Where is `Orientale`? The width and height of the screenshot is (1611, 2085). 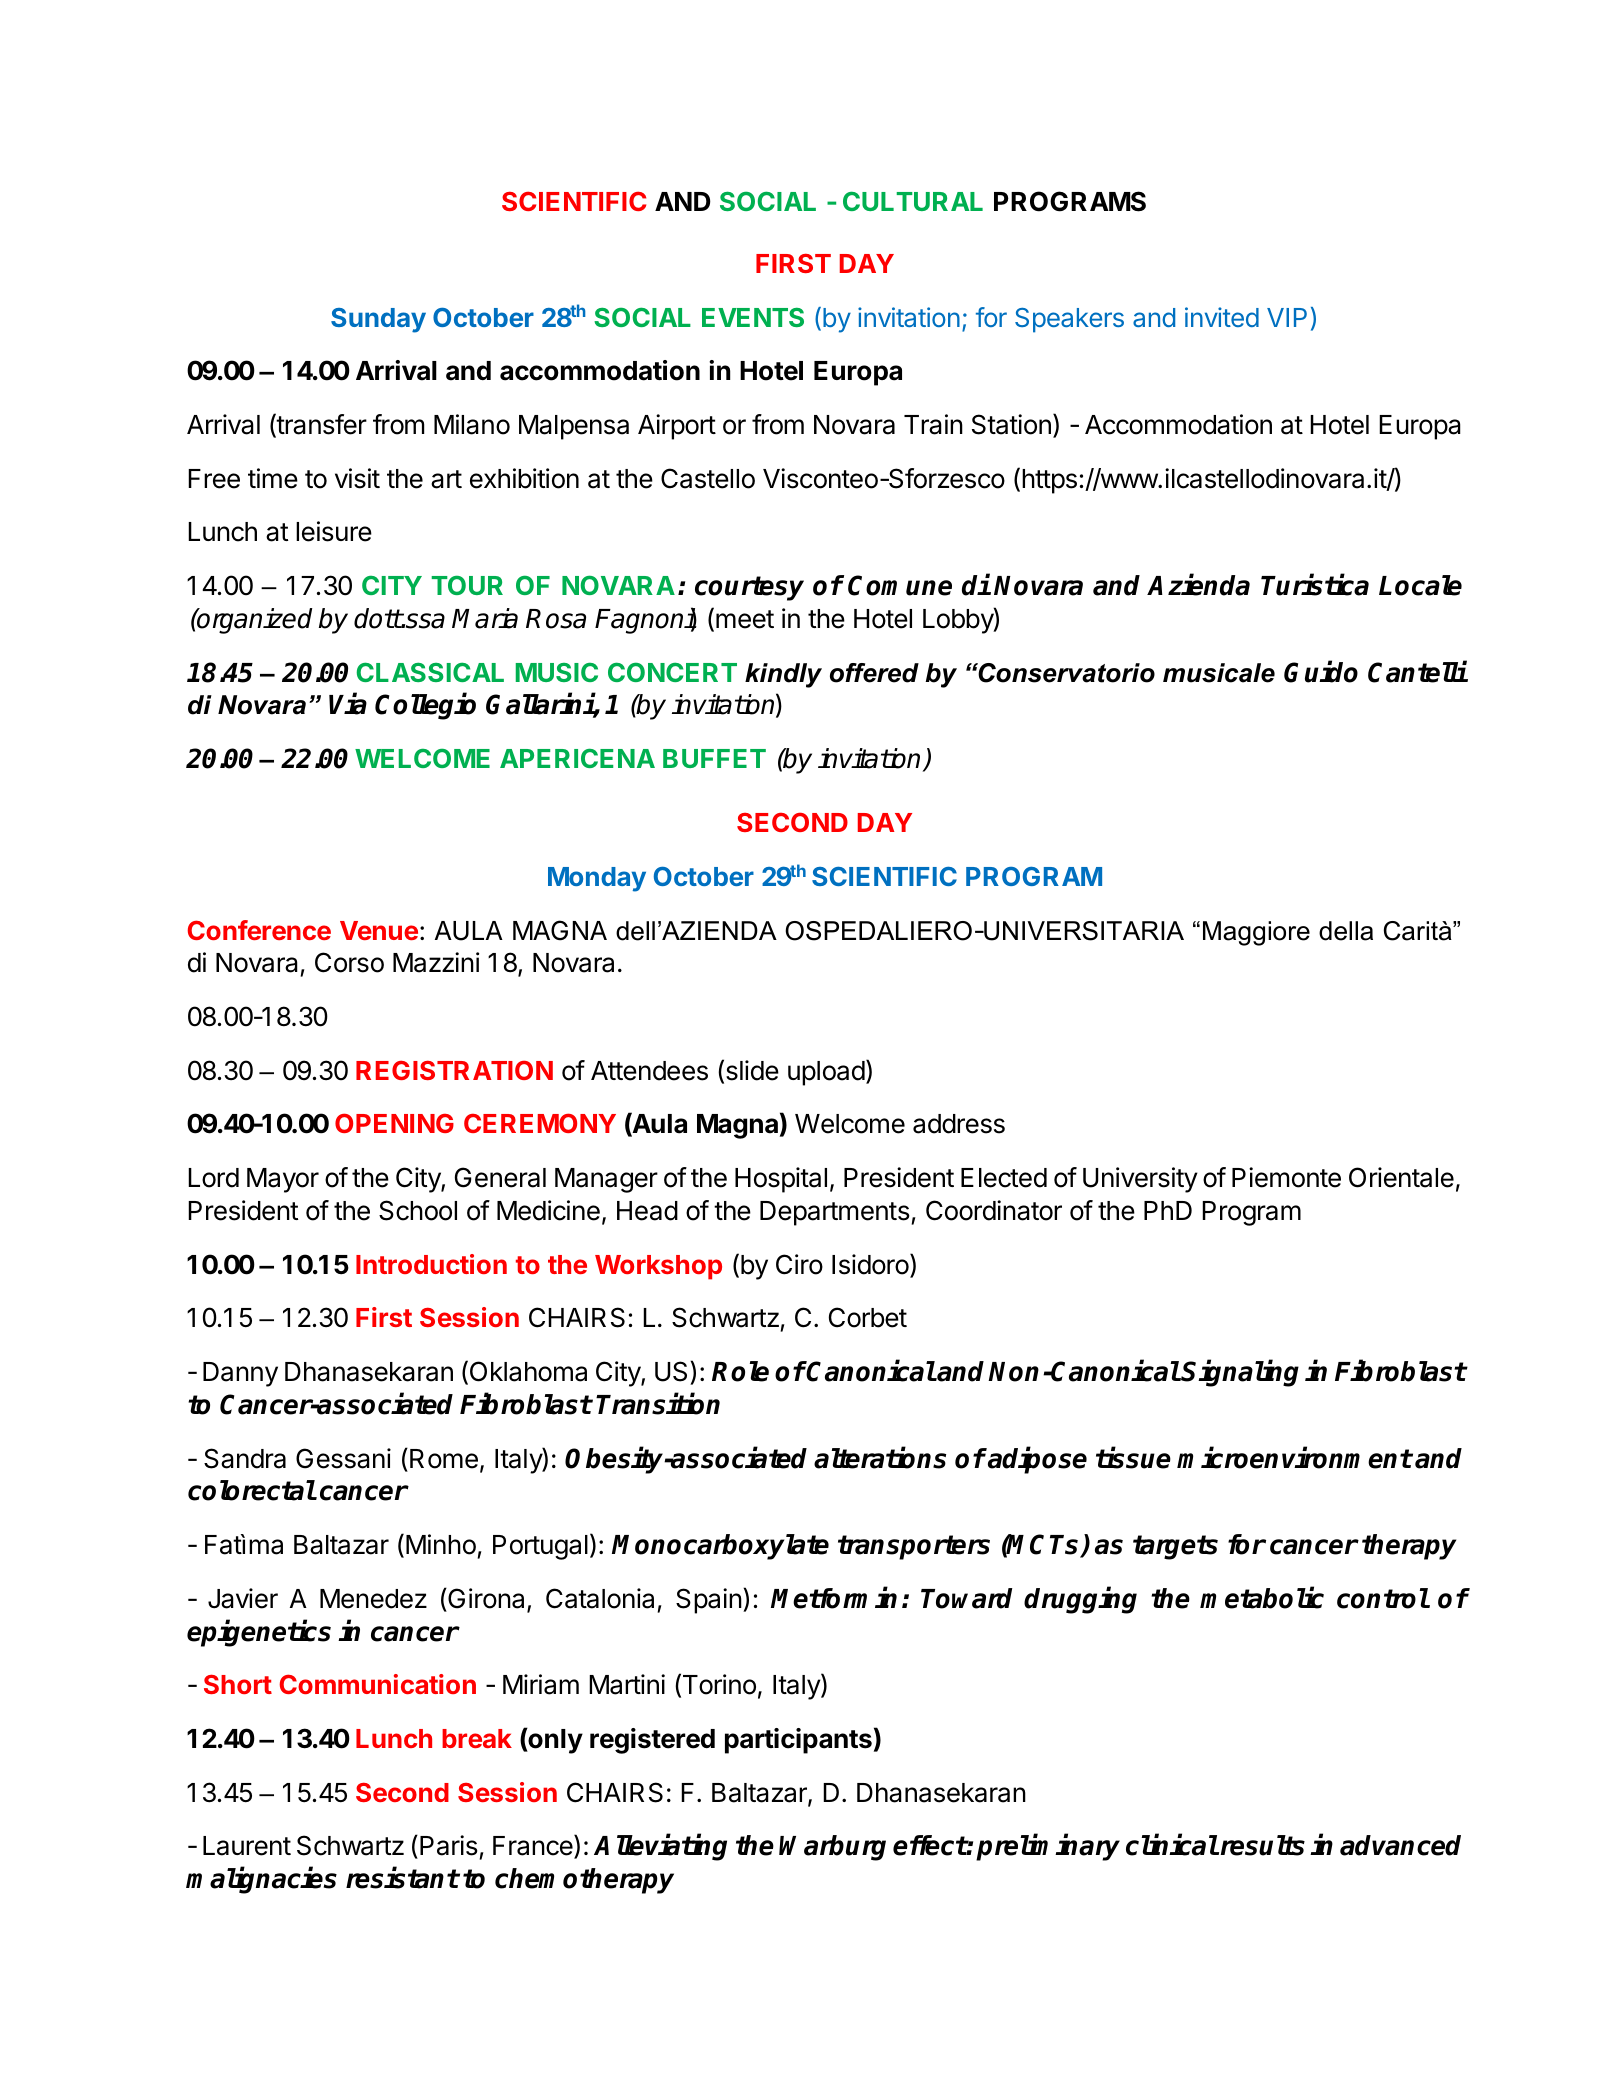 Orientale is located at coordinates (1401, 1177).
